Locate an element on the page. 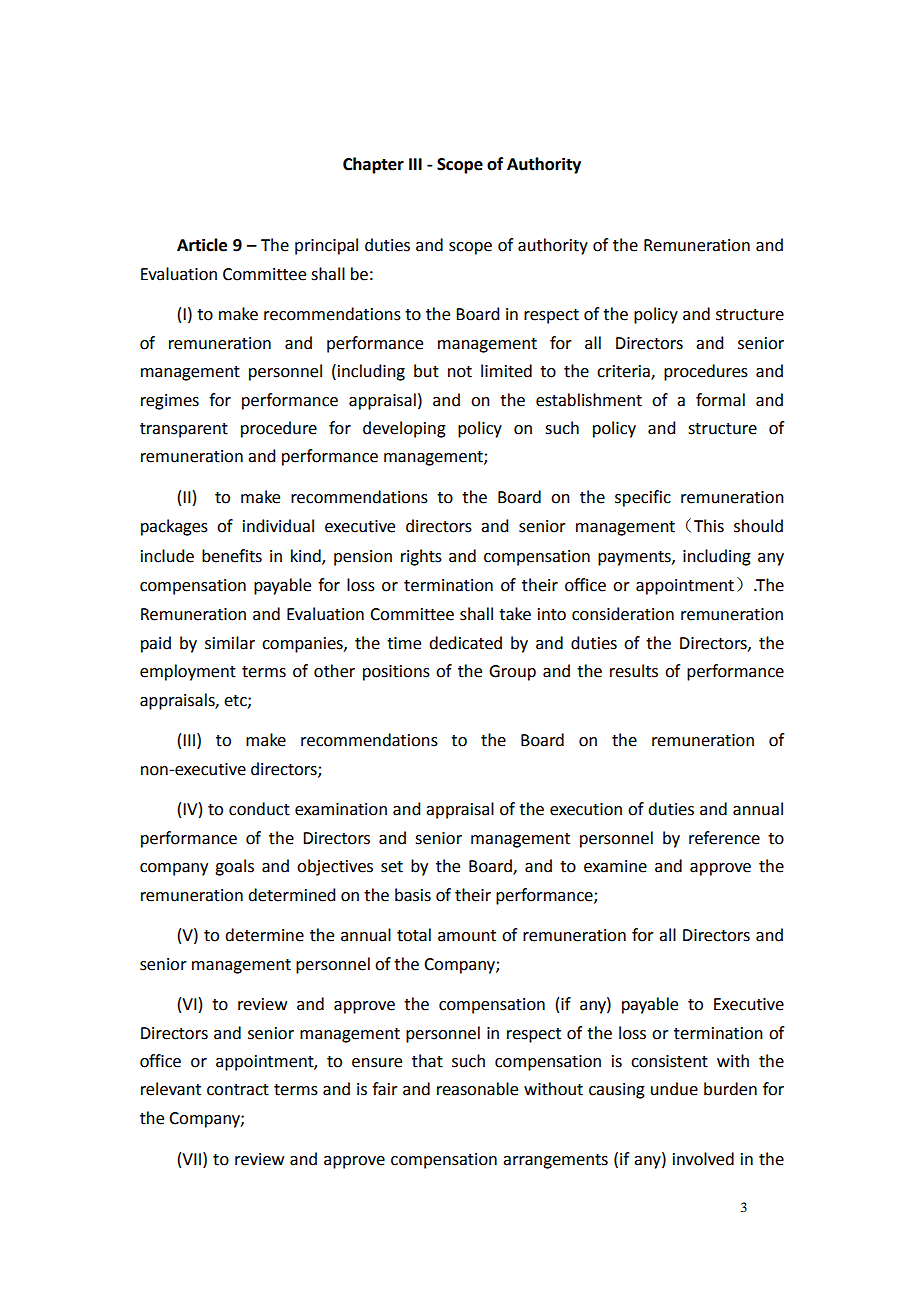 This image has height=1308, width=924. formal is located at coordinates (720, 400).
